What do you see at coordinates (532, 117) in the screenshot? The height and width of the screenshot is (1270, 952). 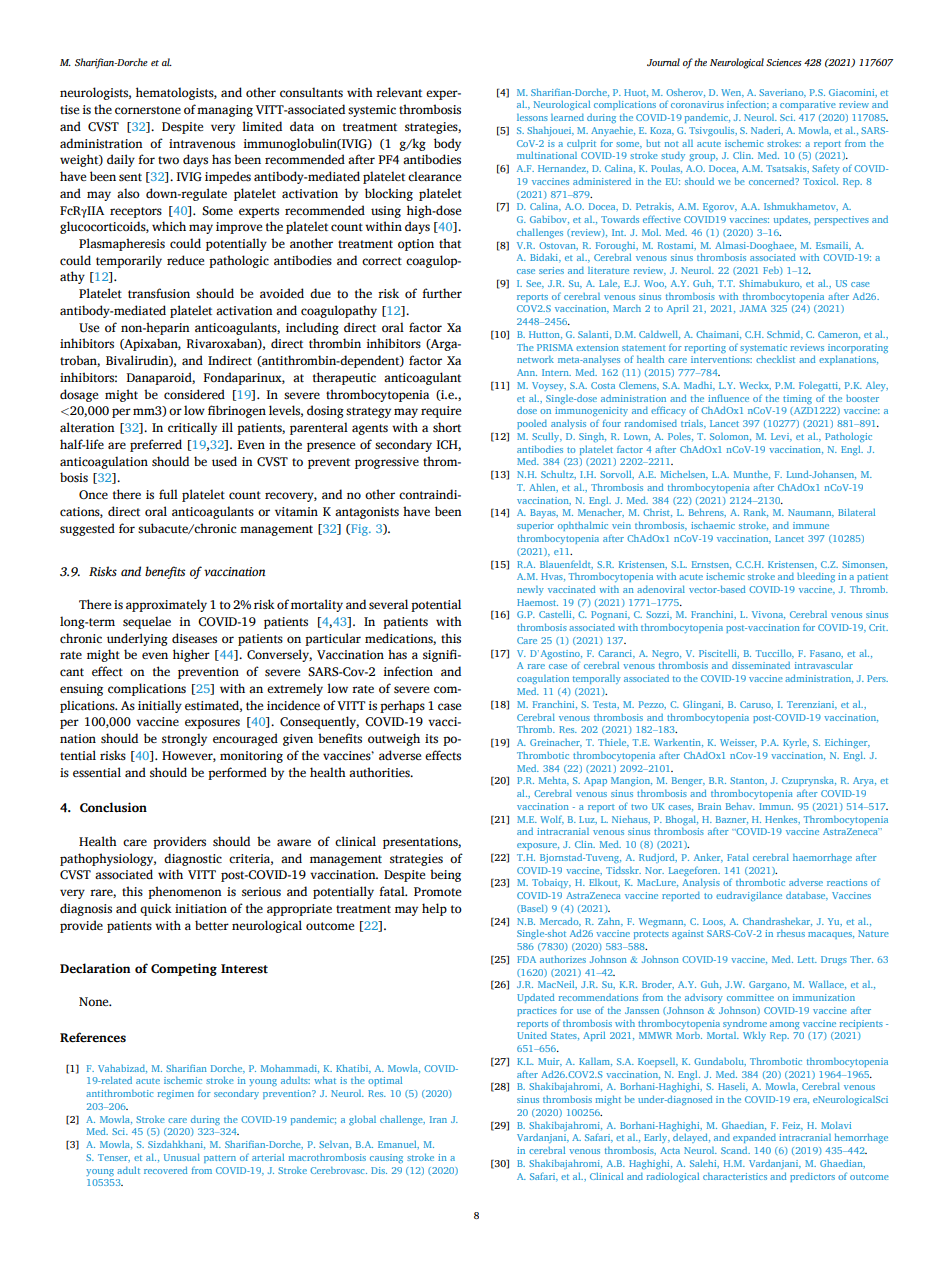 I see `lessons` at bounding box center [532, 117].
